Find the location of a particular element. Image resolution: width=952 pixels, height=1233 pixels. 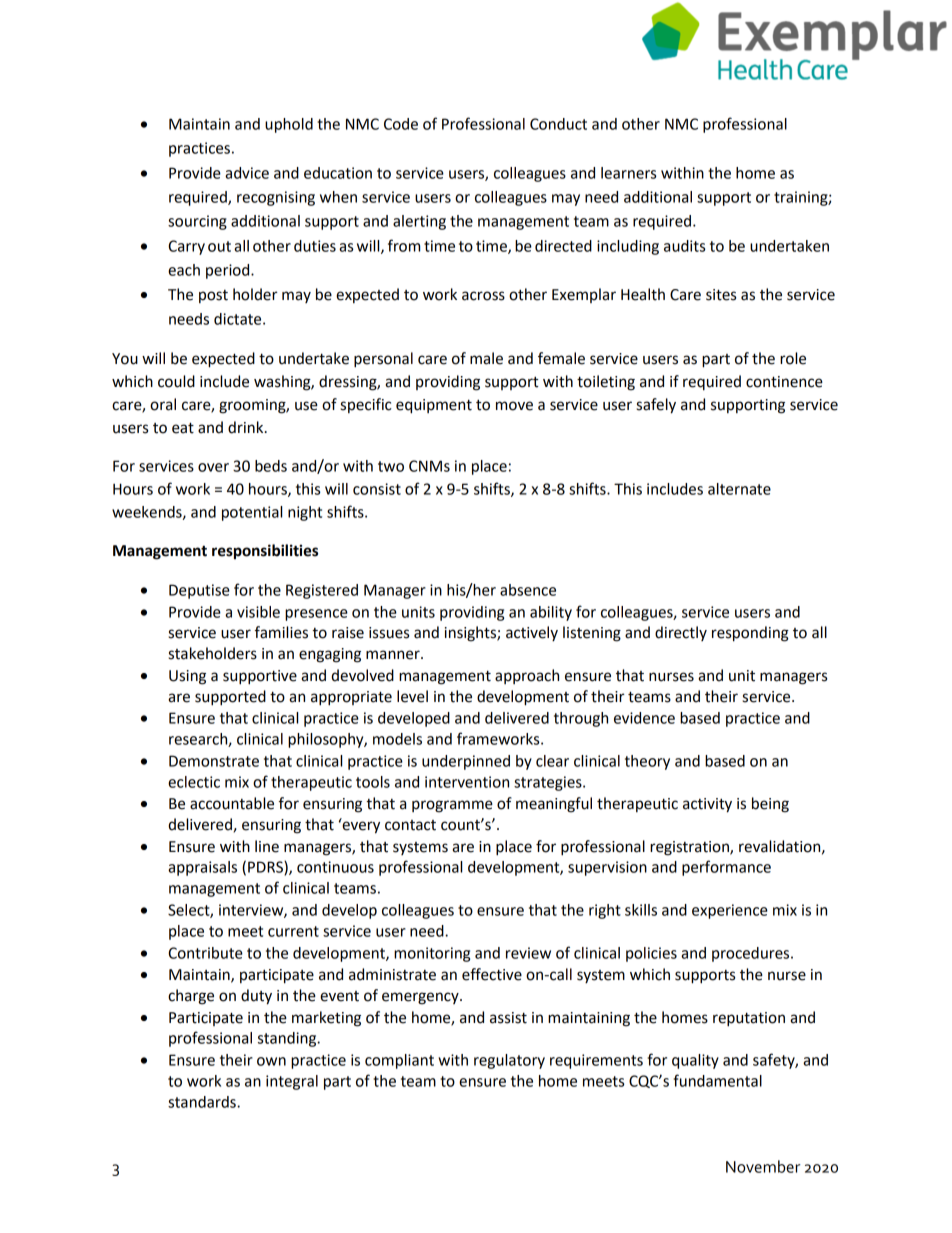

regulatory is located at coordinates (509, 1061).
